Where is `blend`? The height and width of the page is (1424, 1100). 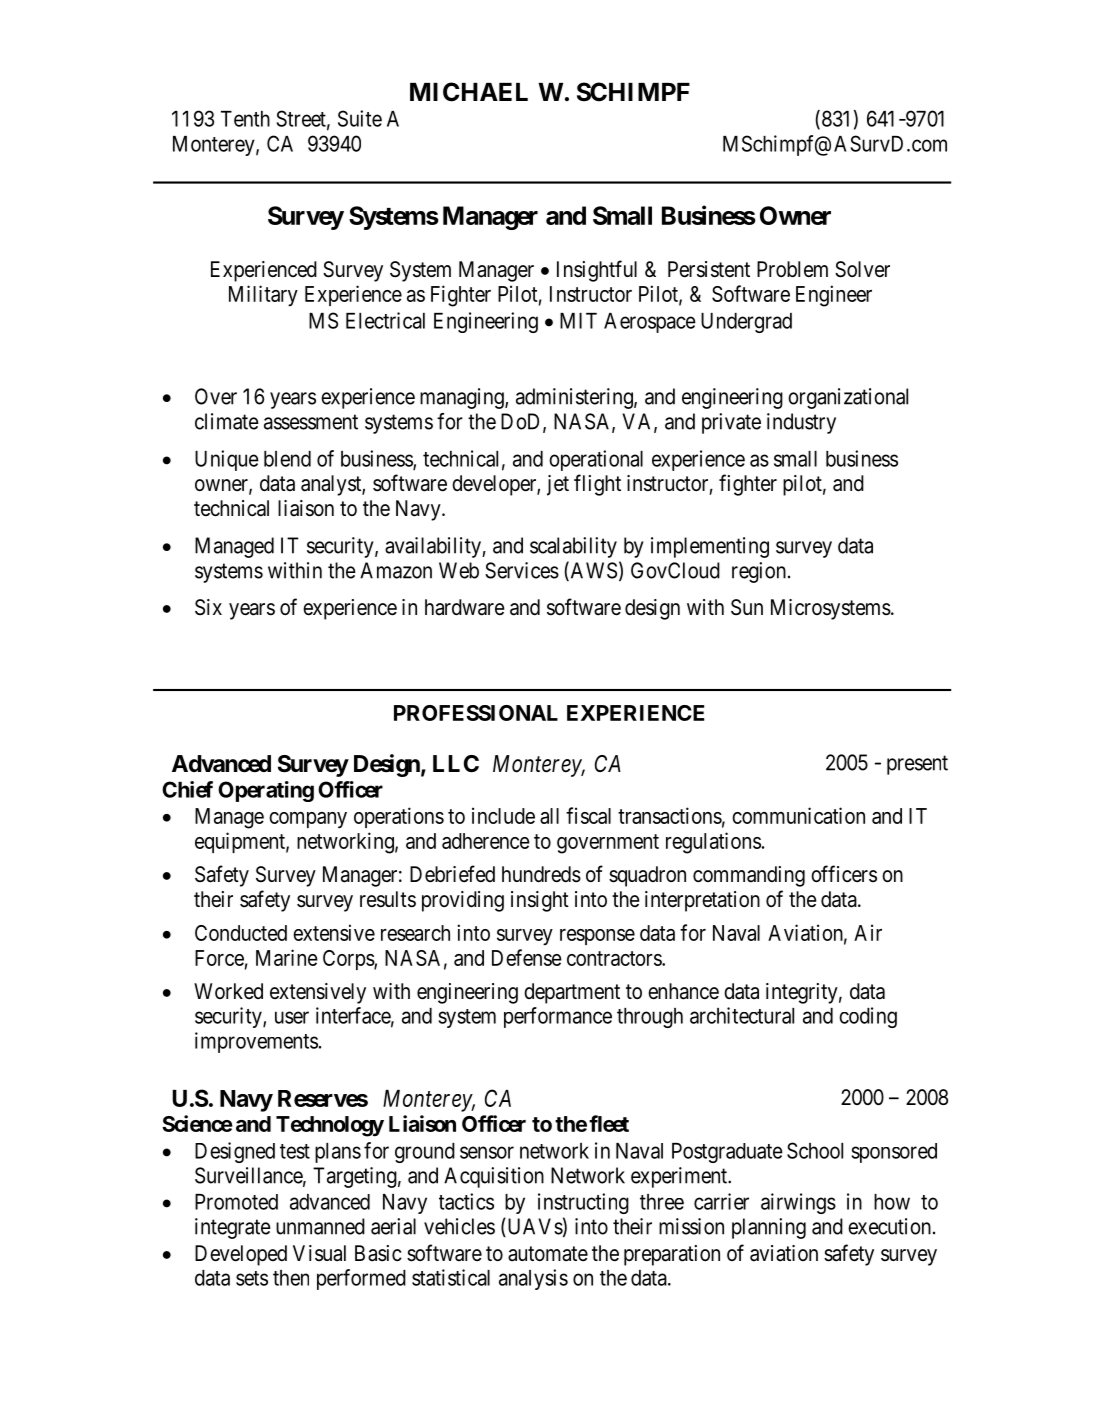
blend is located at coordinates (287, 459).
